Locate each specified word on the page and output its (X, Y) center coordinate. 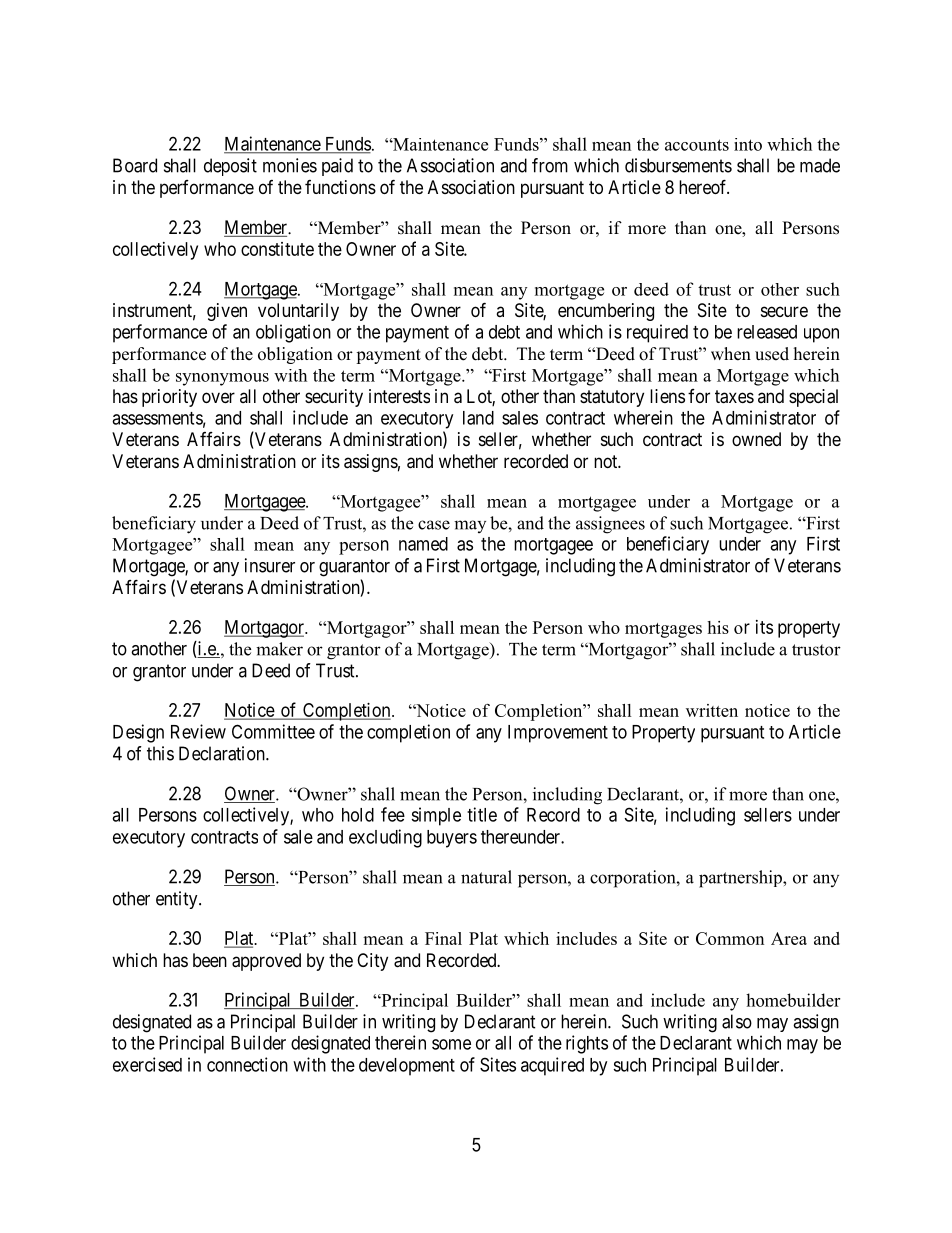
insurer (270, 565)
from (550, 165)
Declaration (223, 753)
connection (247, 1064)
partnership (741, 879)
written (712, 710)
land (478, 418)
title (482, 814)
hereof (704, 186)
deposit (230, 167)
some (451, 1044)
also (737, 1021)
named (423, 544)
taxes (734, 397)
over (218, 397)
